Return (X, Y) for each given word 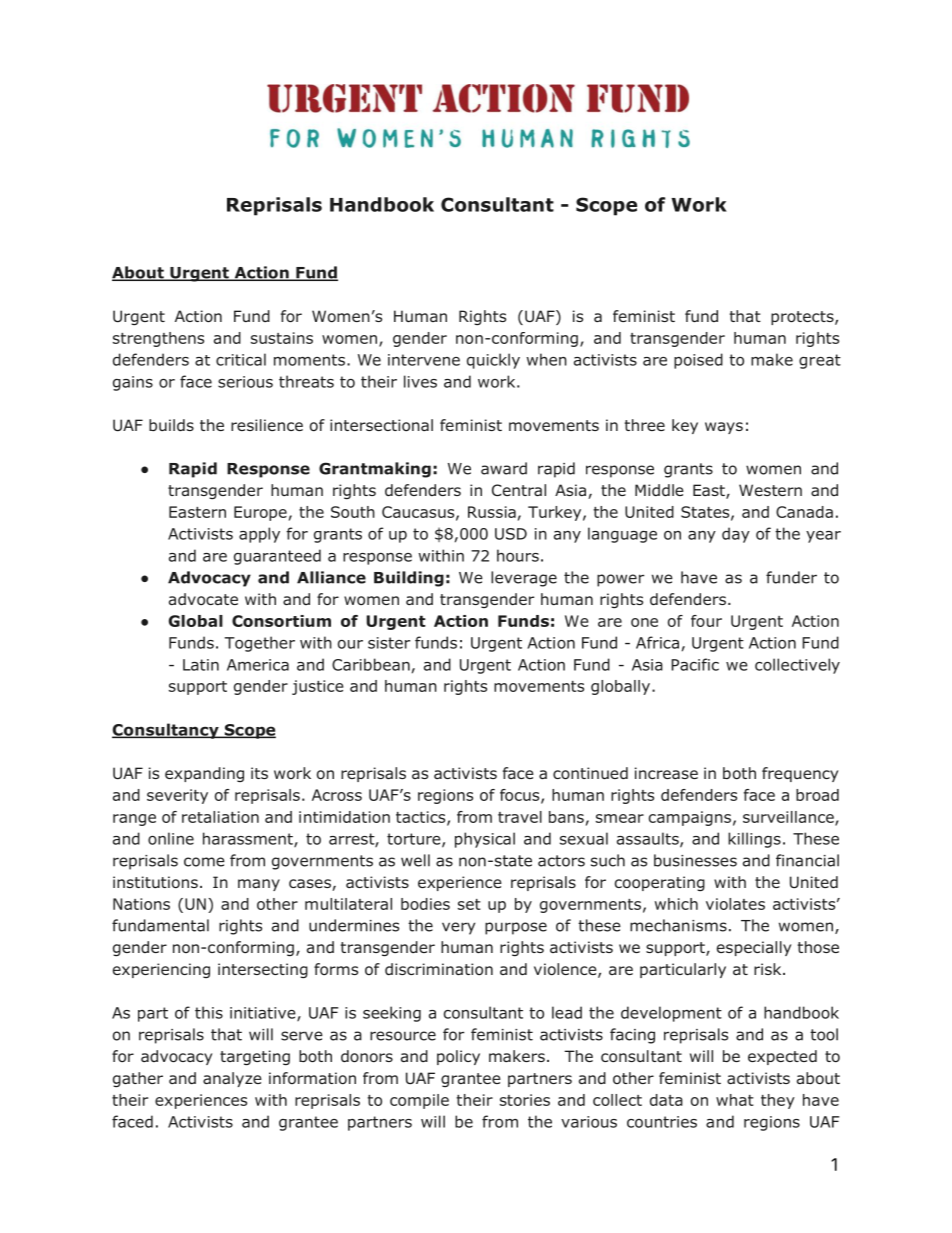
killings (754, 840)
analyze (232, 1079)
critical (241, 359)
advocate (203, 599)
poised (698, 361)
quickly (493, 361)
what (735, 1100)
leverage (524, 579)
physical (485, 840)
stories (525, 1100)
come (204, 862)
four (706, 621)
